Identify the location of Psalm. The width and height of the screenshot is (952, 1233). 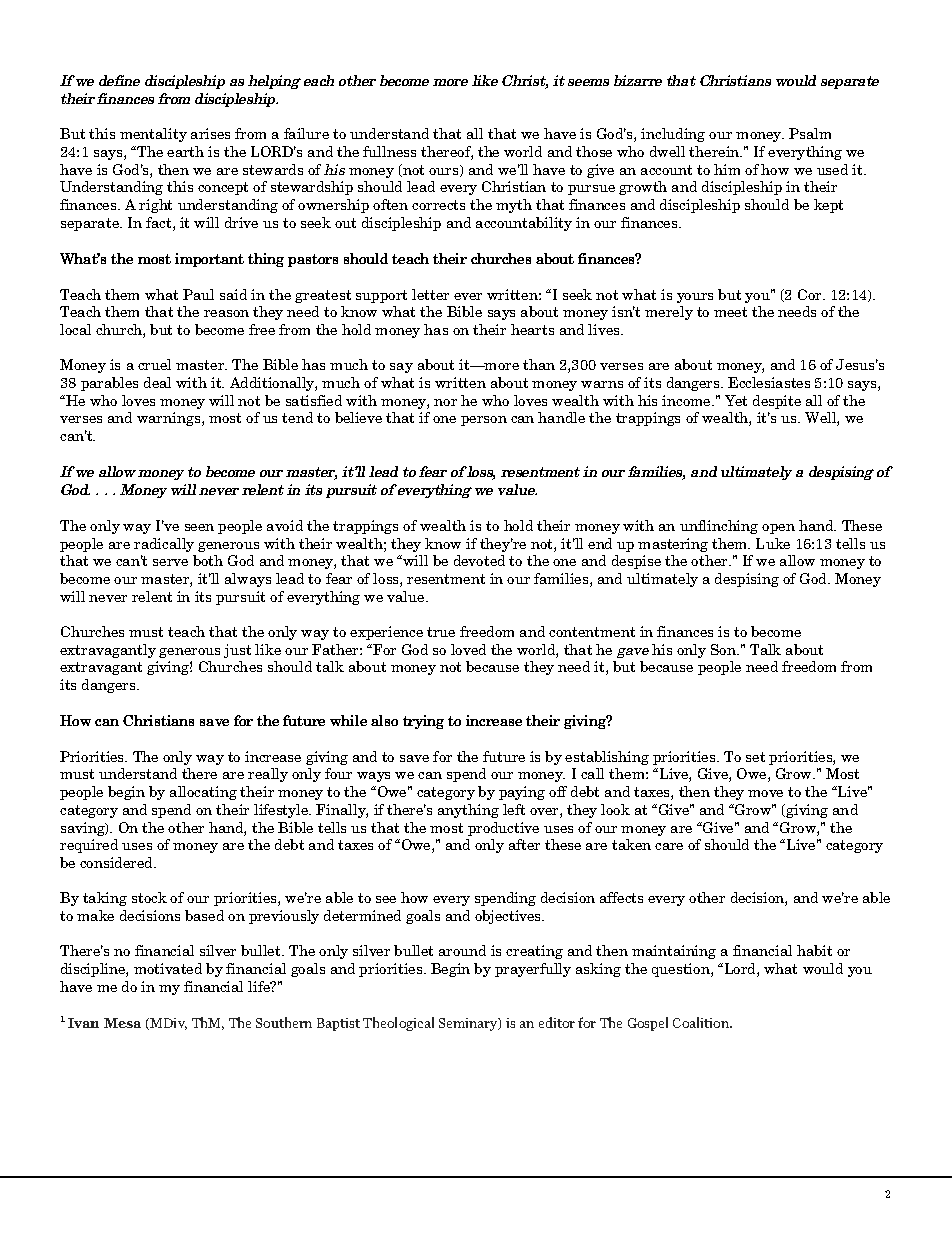
(810, 133).
